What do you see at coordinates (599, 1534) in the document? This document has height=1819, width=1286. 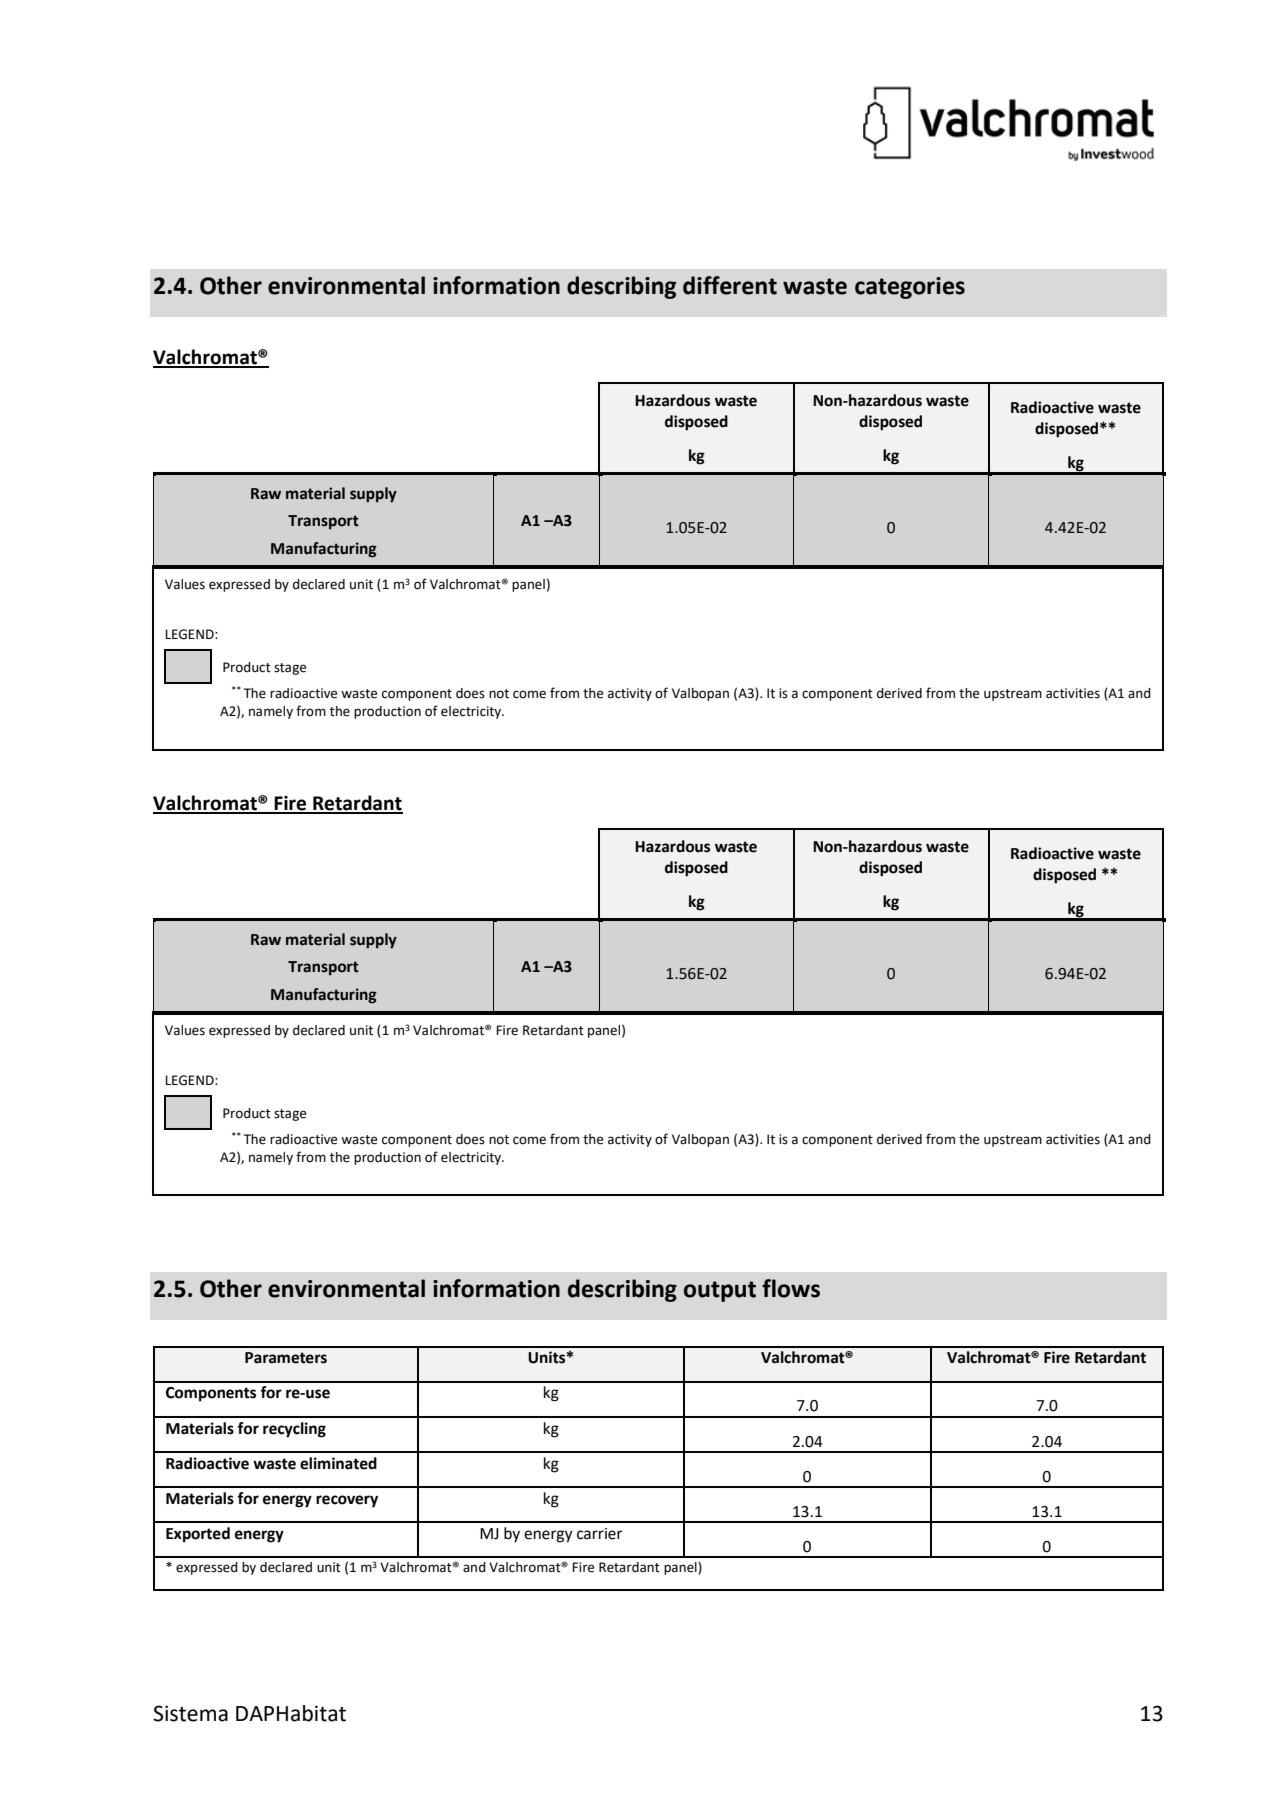 I see `carrier` at bounding box center [599, 1534].
